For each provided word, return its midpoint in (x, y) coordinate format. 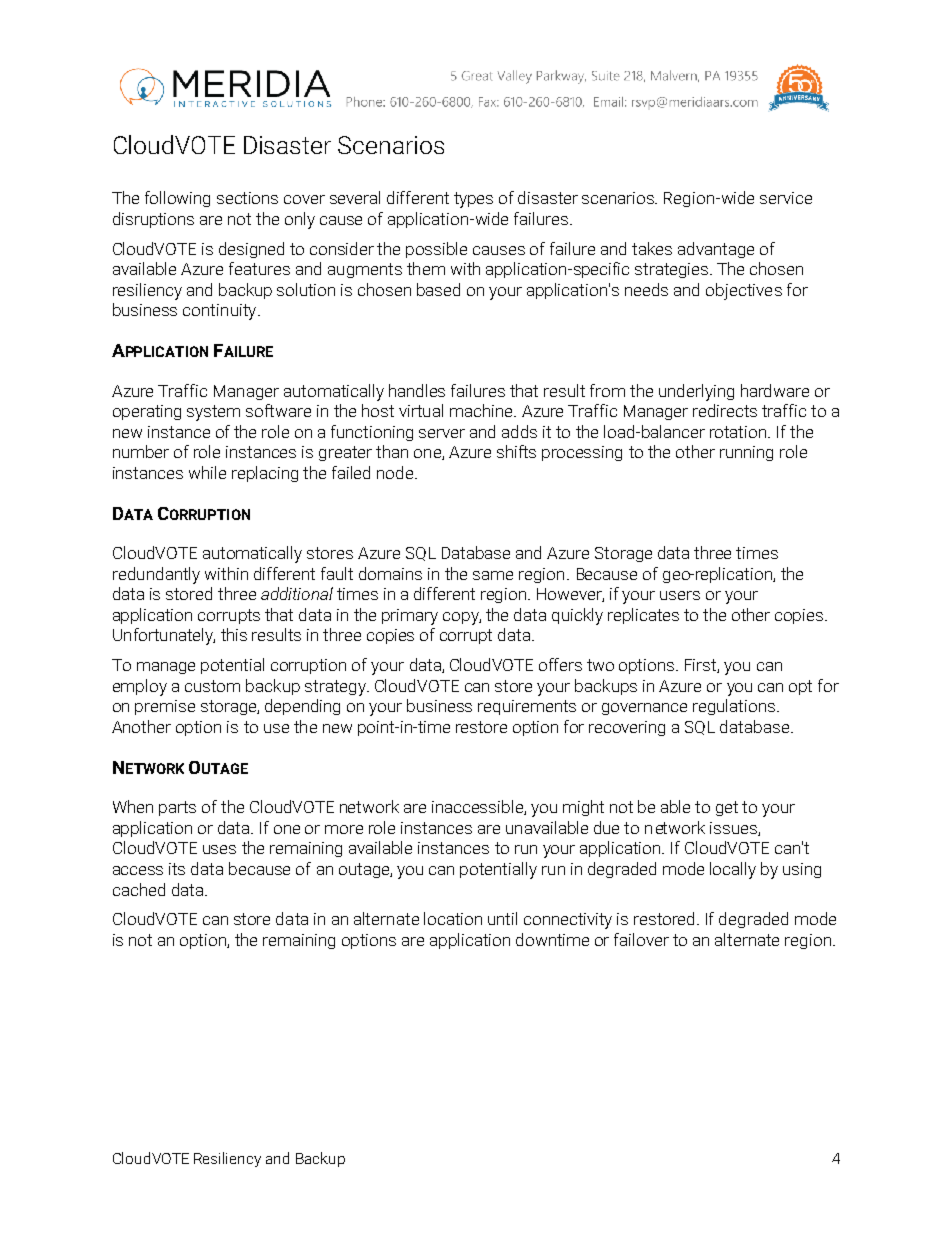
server (442, 433)
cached (139, 889)
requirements (527, 707)
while (207, 472)
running (746, 453)
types (473, 200)
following (177, 199)
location (453, 918)
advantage (716, 250)
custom (212, 686)
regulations (735, 707)
